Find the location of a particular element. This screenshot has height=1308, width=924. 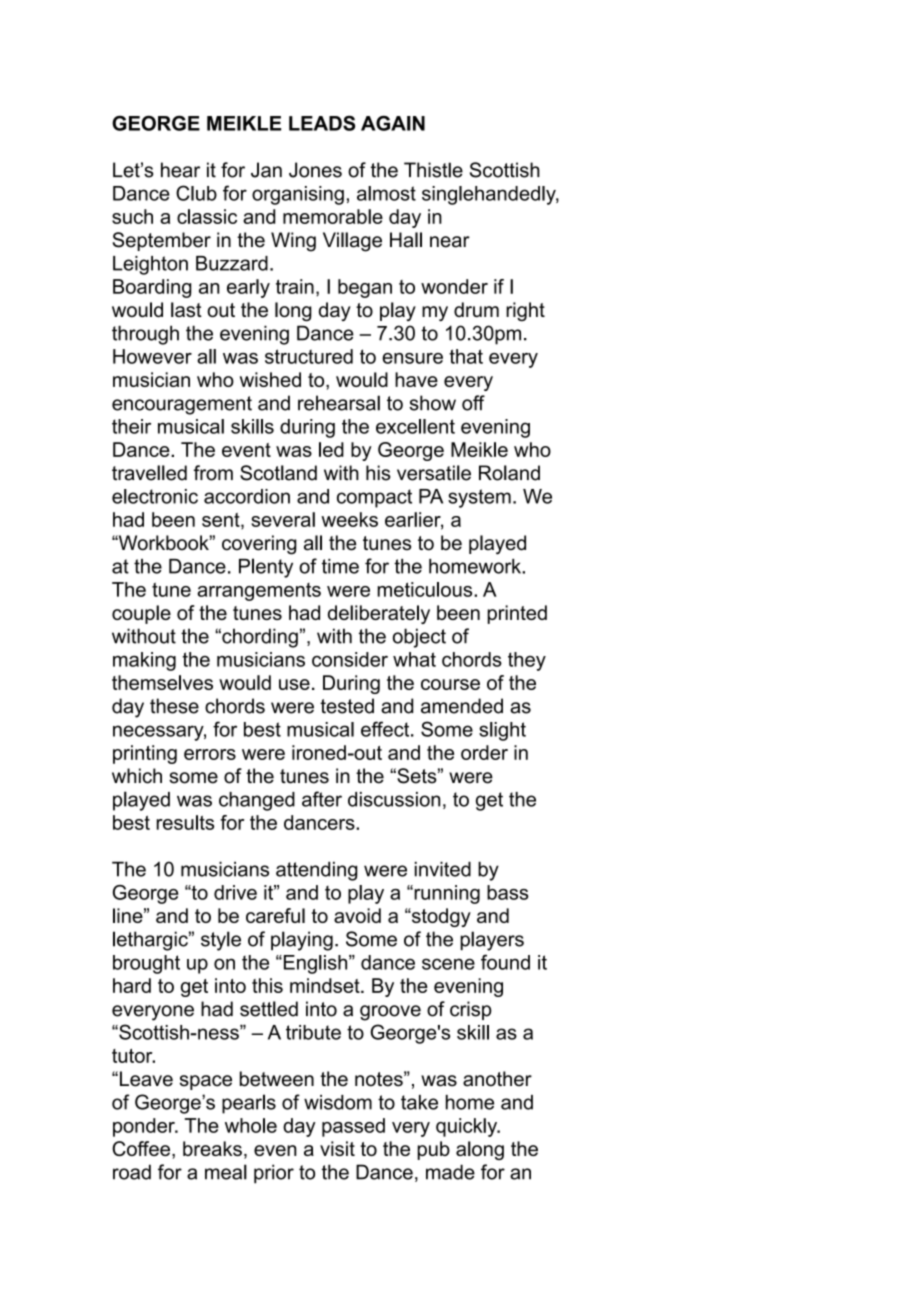

themselves is located at coordinates (162, 682).
